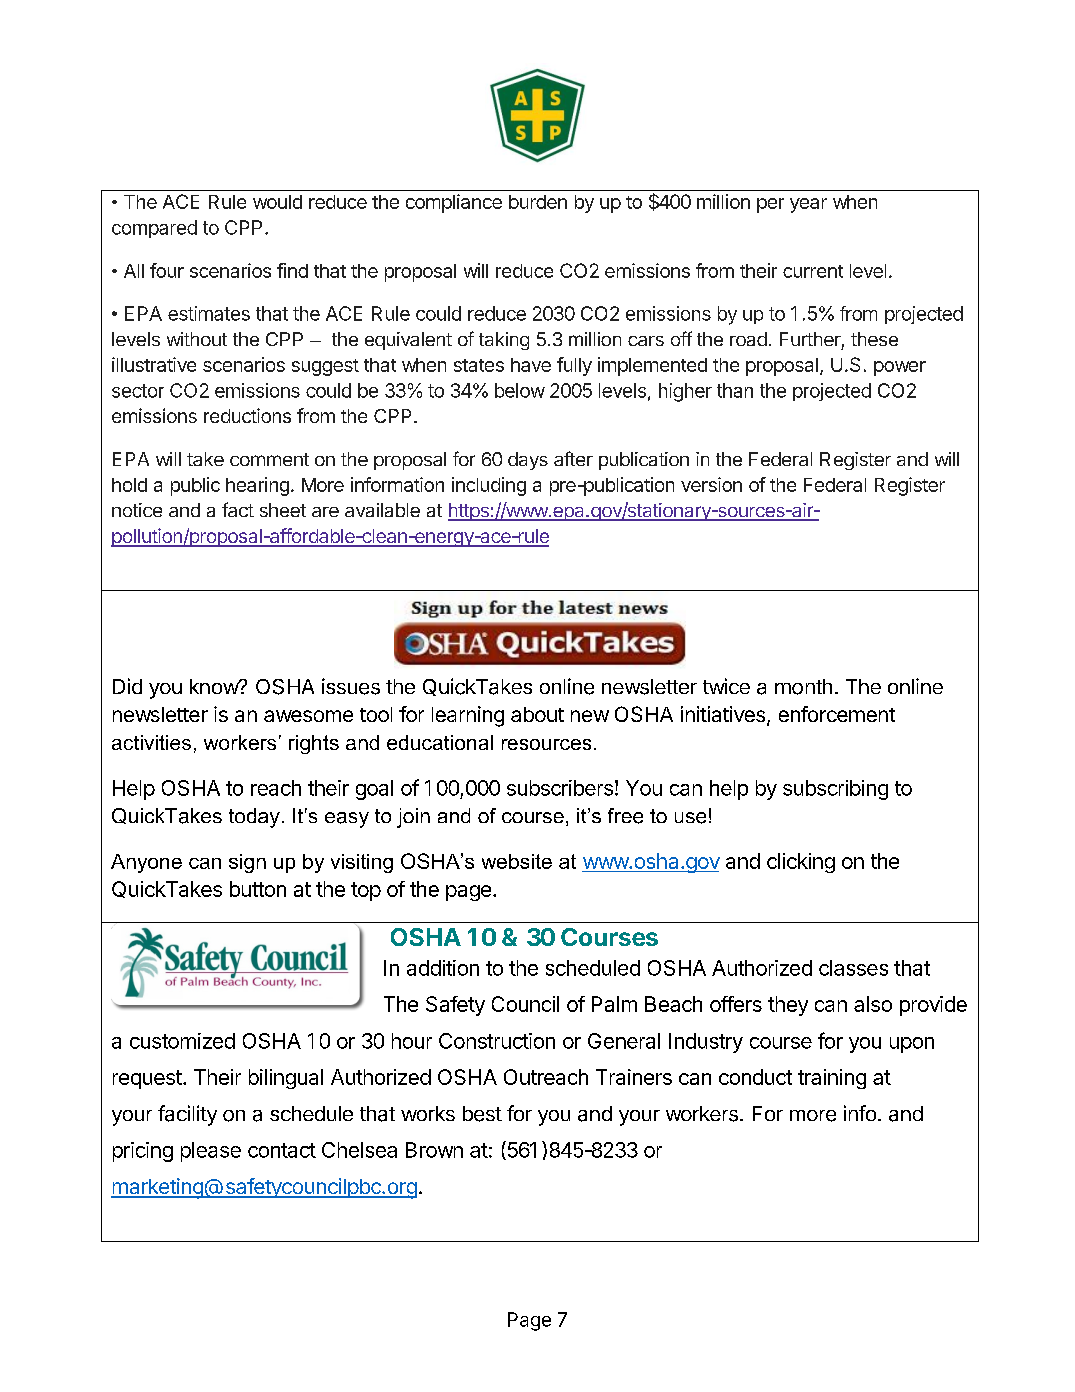  Describe the element at coordinates (215, 686) in the screenshot. I see `know` at that location.
